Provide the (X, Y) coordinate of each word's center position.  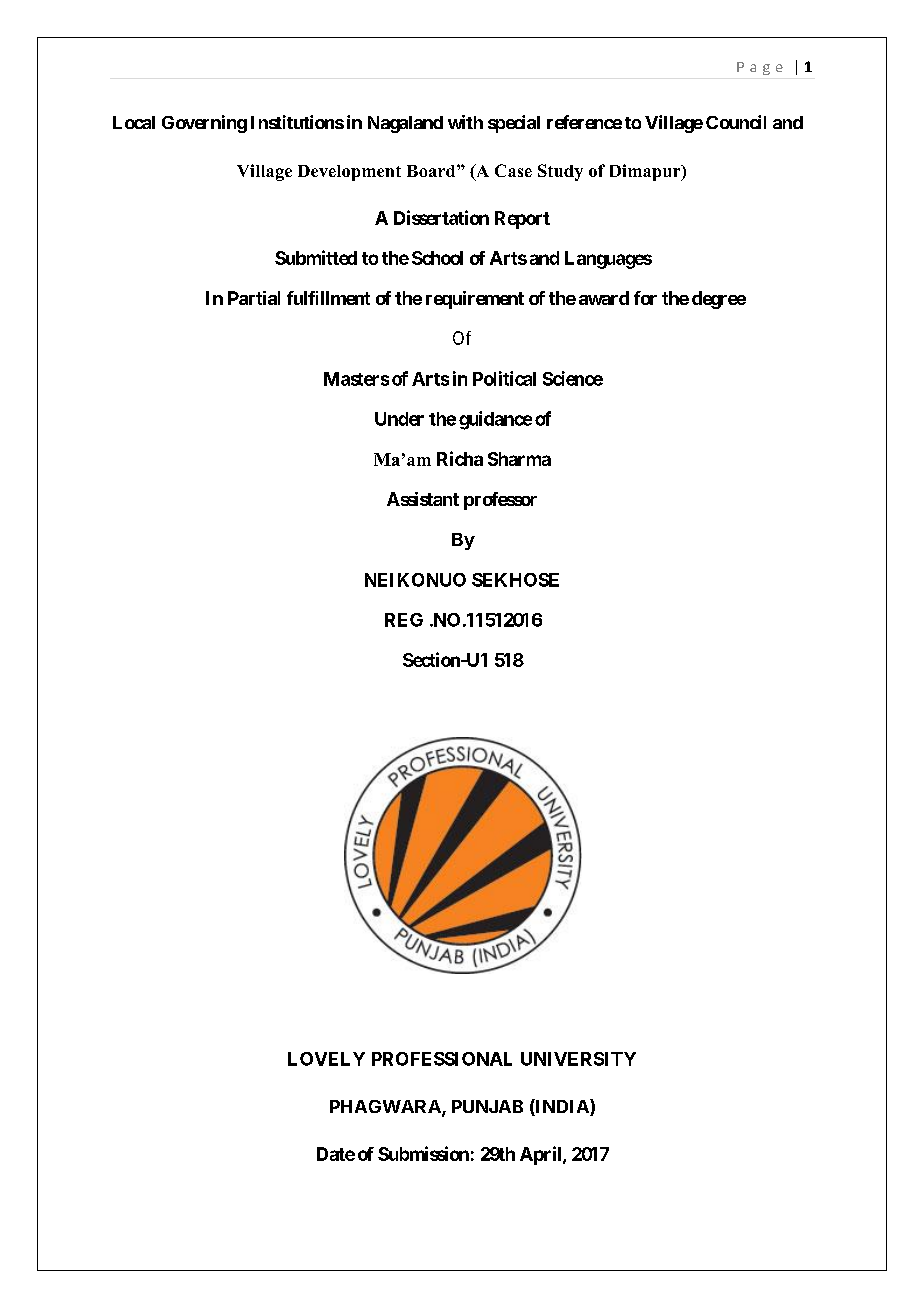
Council (736, 122)
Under (399, 419)
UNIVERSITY (578, 1059)
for (645, 298)
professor (500, 501)
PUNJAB (487, 1106)
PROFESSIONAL (442, 1059)
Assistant (423, 499)
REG (404, 620)
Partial (254, 298)
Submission (423, 1153)
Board (432, 171)
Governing (204, 124)
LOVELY (326, 1059)
